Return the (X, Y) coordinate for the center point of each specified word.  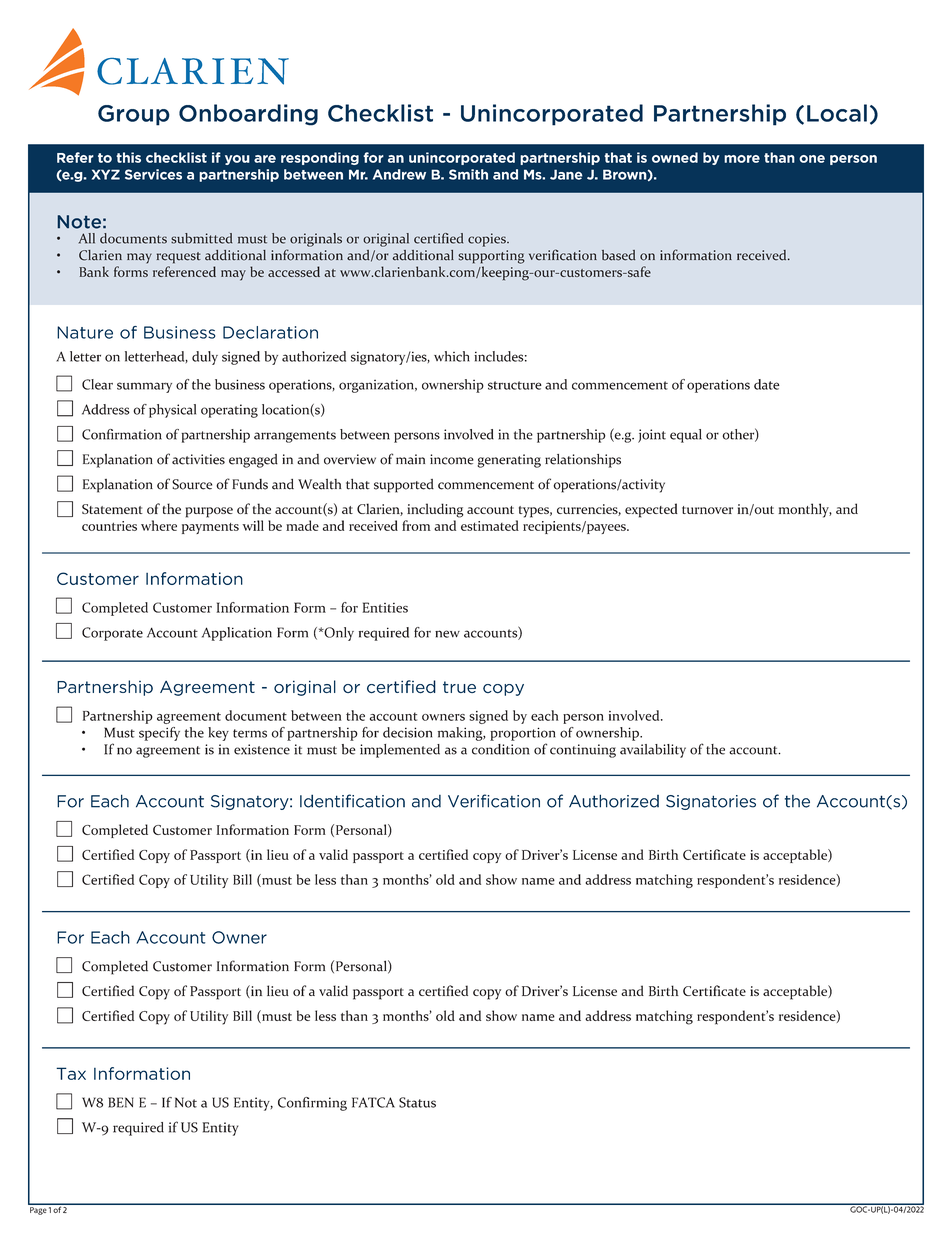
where (159, 525)
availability (653, 751)
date (767, 384)
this (128, 157)
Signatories (711, 802)
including (435, 510)
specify (159, 734)
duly (205, 358)
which (452, 356)
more (742, 159)
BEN (121, 1102)
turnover (707, 510)
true (459, 687)
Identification (352, 801)
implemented (400, 751)
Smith (468, 174)
